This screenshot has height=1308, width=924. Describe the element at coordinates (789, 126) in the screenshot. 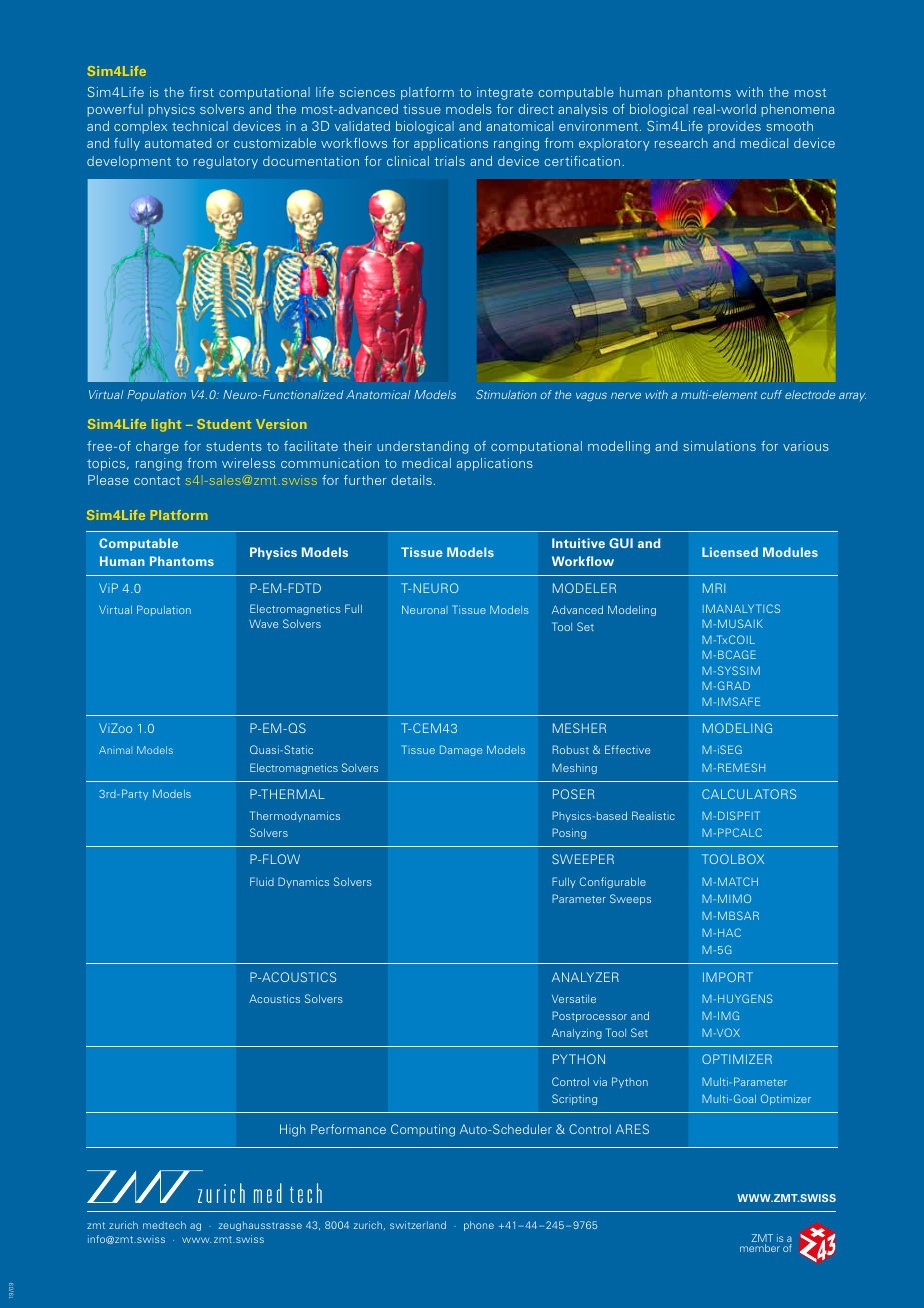

I see `smooth` at that location.
